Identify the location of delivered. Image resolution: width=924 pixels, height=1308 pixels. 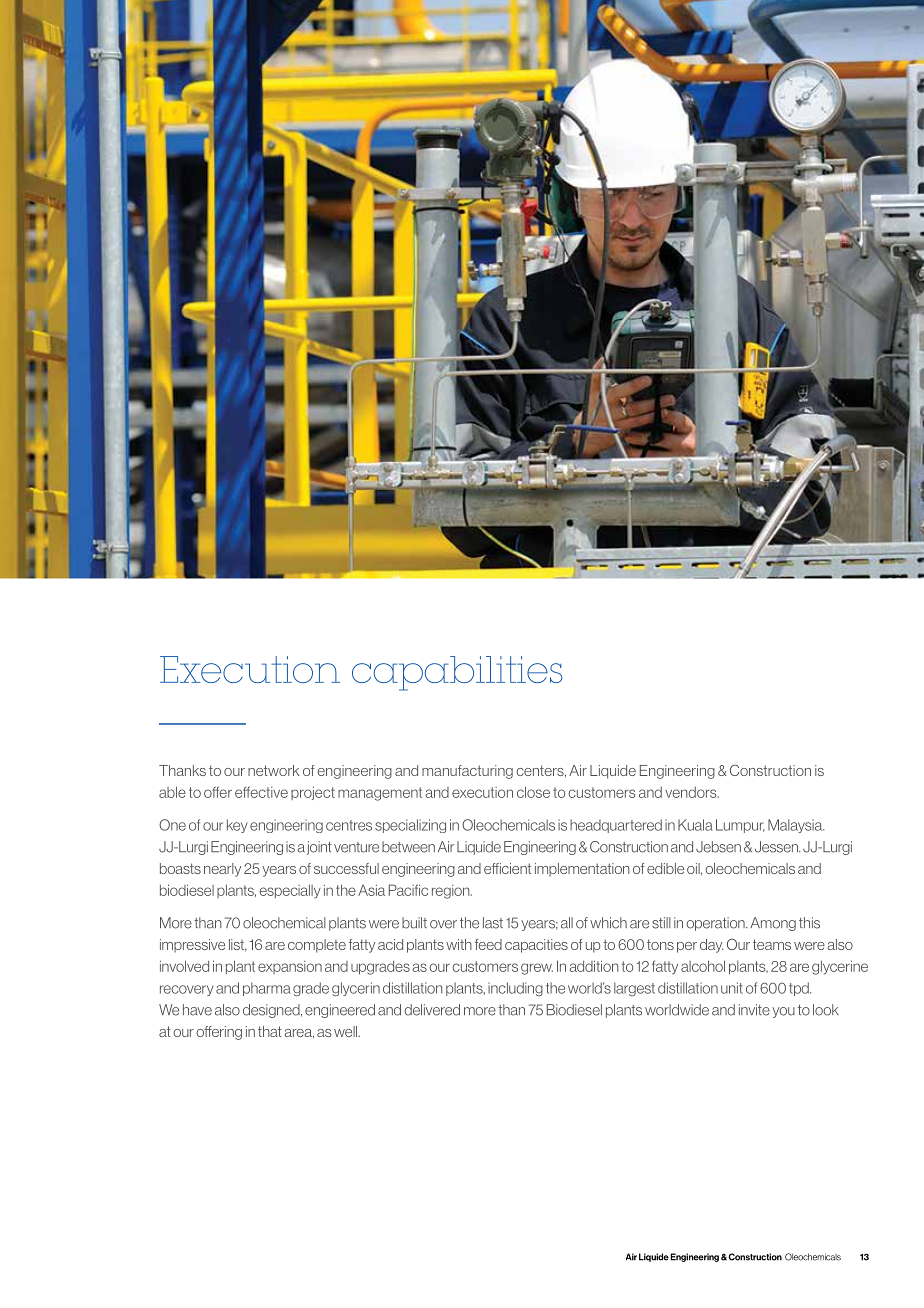
(432, 1010).
